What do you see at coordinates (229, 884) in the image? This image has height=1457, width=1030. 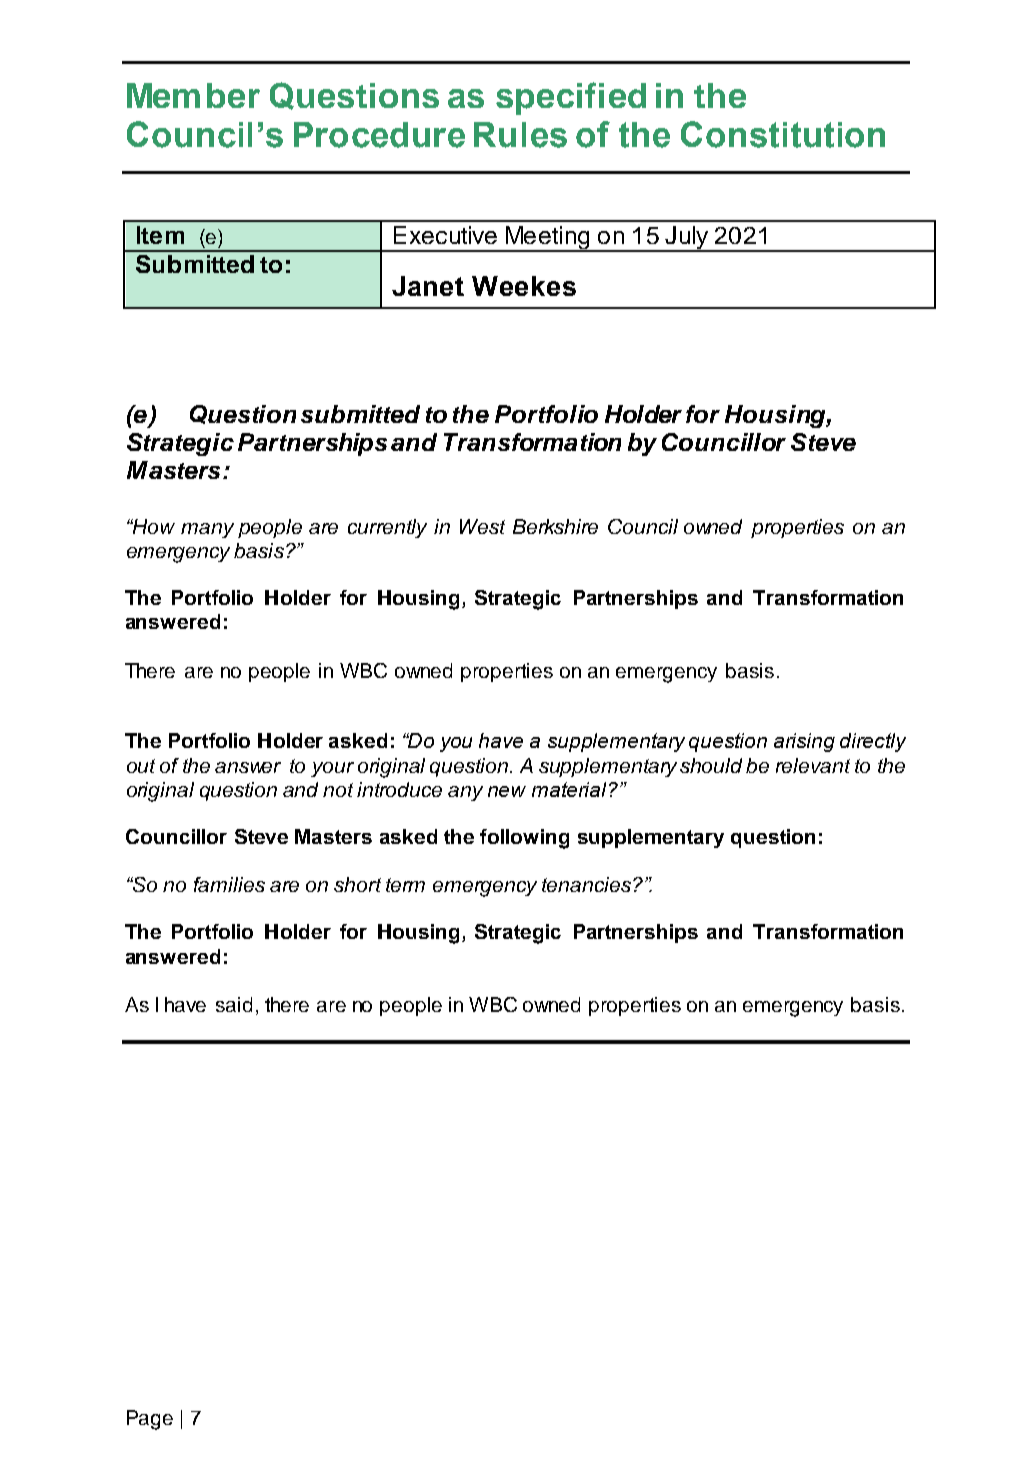 I see `families` at bounding box center [229, 884].
